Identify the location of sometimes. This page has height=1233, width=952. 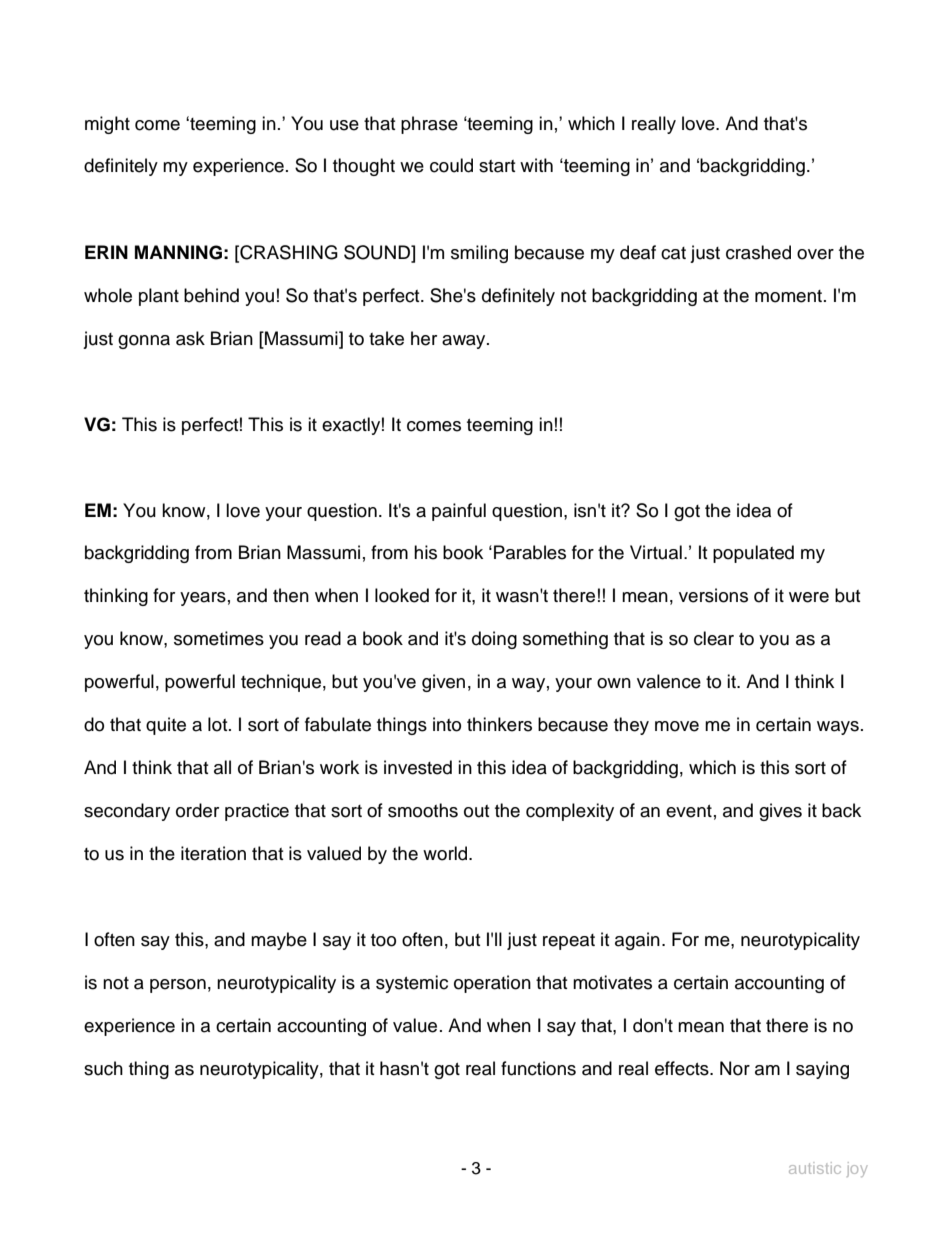
(219, 638).
